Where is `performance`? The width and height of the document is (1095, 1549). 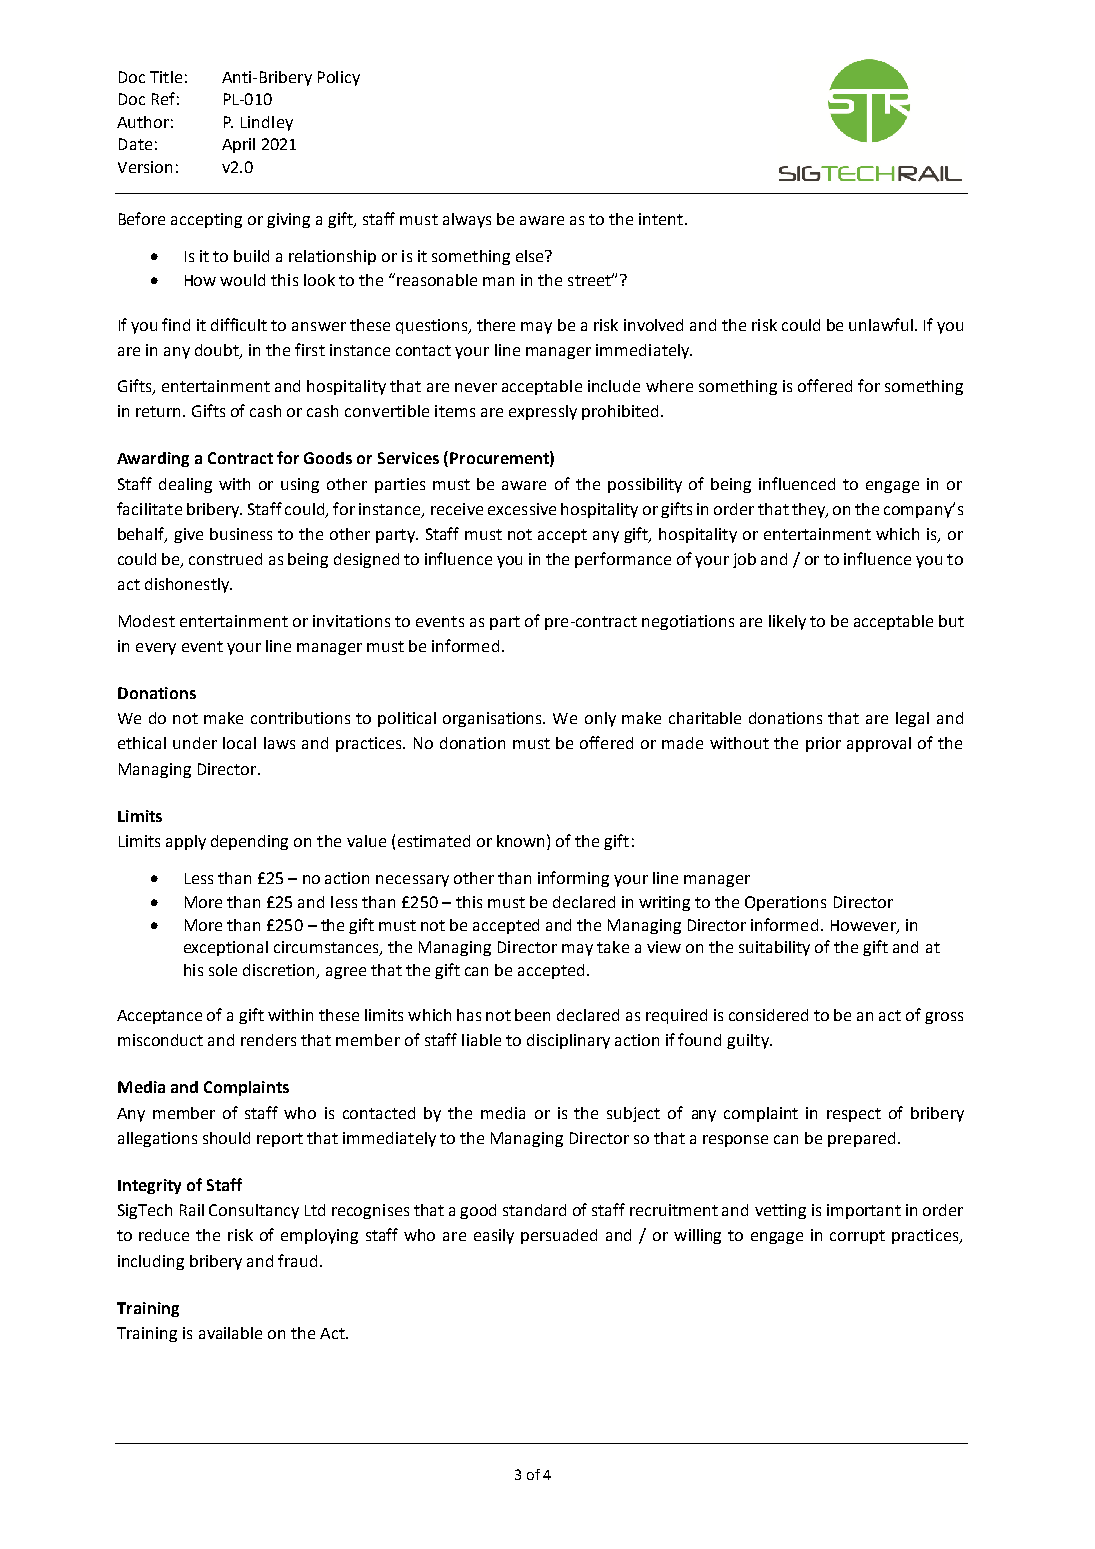 performance is located at coordinates (623, 560).
